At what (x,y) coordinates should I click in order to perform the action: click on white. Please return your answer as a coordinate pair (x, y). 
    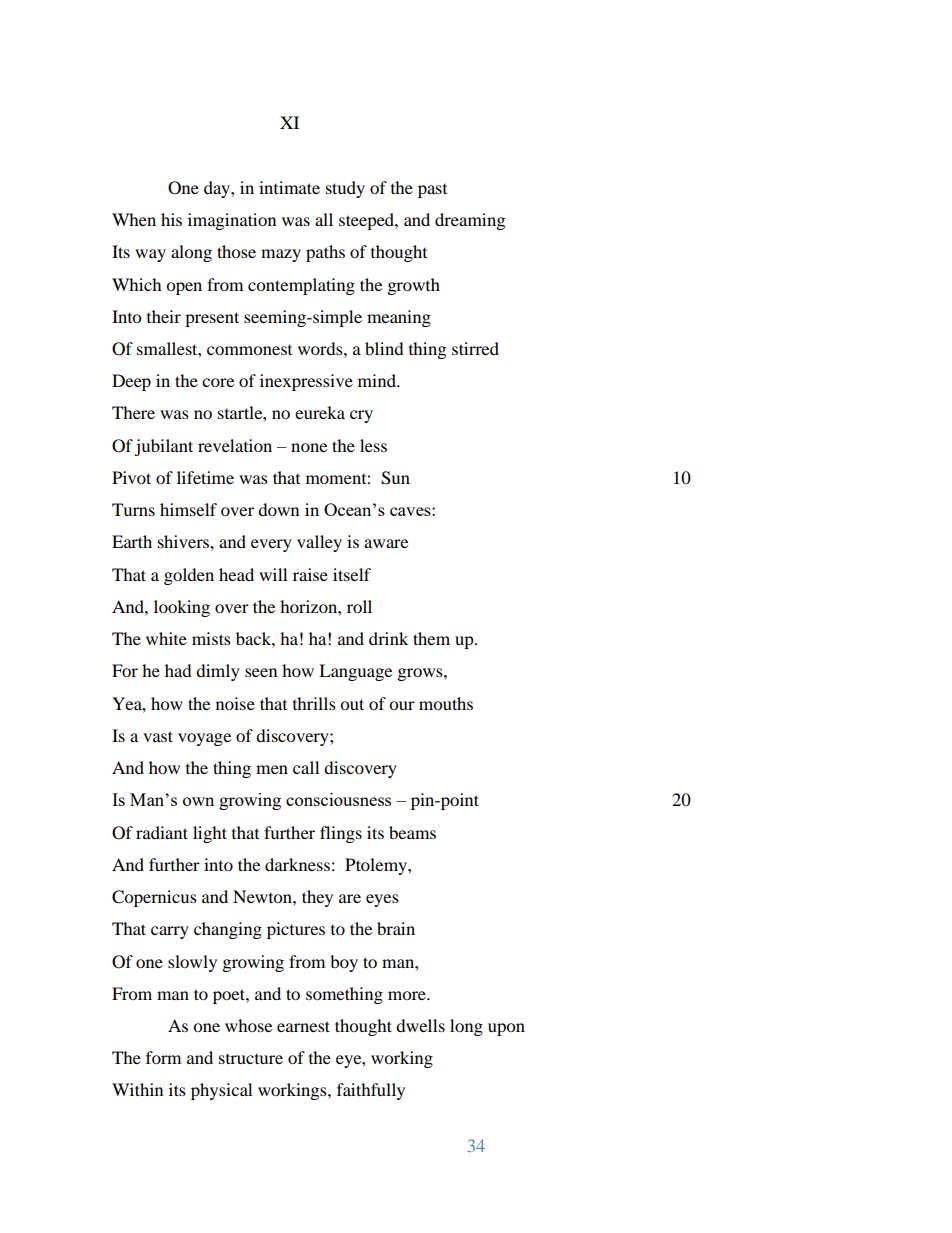
    Looking at the image, I should click on (166, 638).
